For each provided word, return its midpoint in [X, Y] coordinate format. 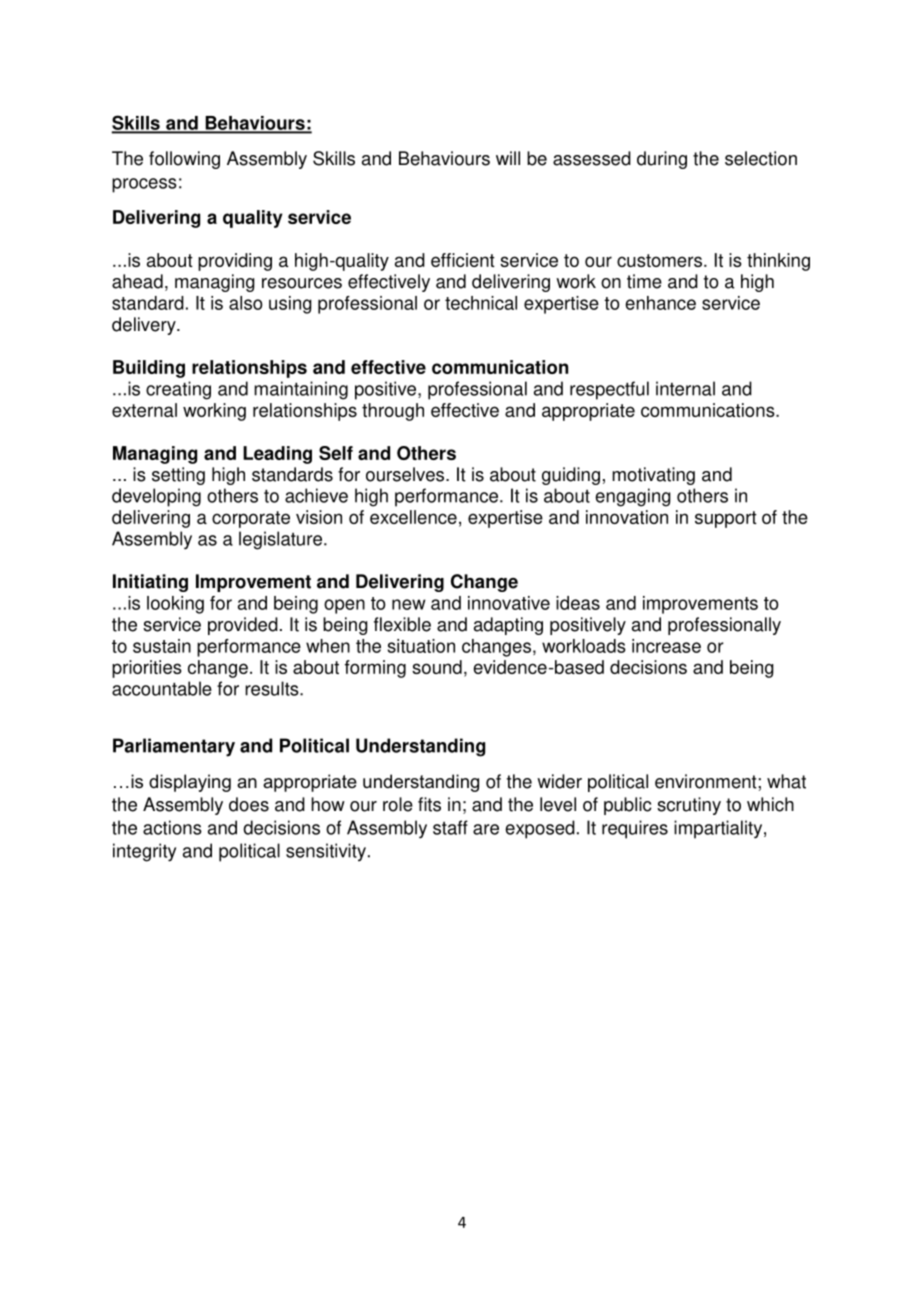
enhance [660, 303]
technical [481, 303]
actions [172, 827]
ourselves [406, 474]
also [246, 303]
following [184, 160]
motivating [653, 476]
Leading [277, 455]
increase [666, 646]
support [726, 519]
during [662, 160]
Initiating [150, 583]
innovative [509, 603]
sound [437, 667]
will [508, 158]
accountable [162, 688]
